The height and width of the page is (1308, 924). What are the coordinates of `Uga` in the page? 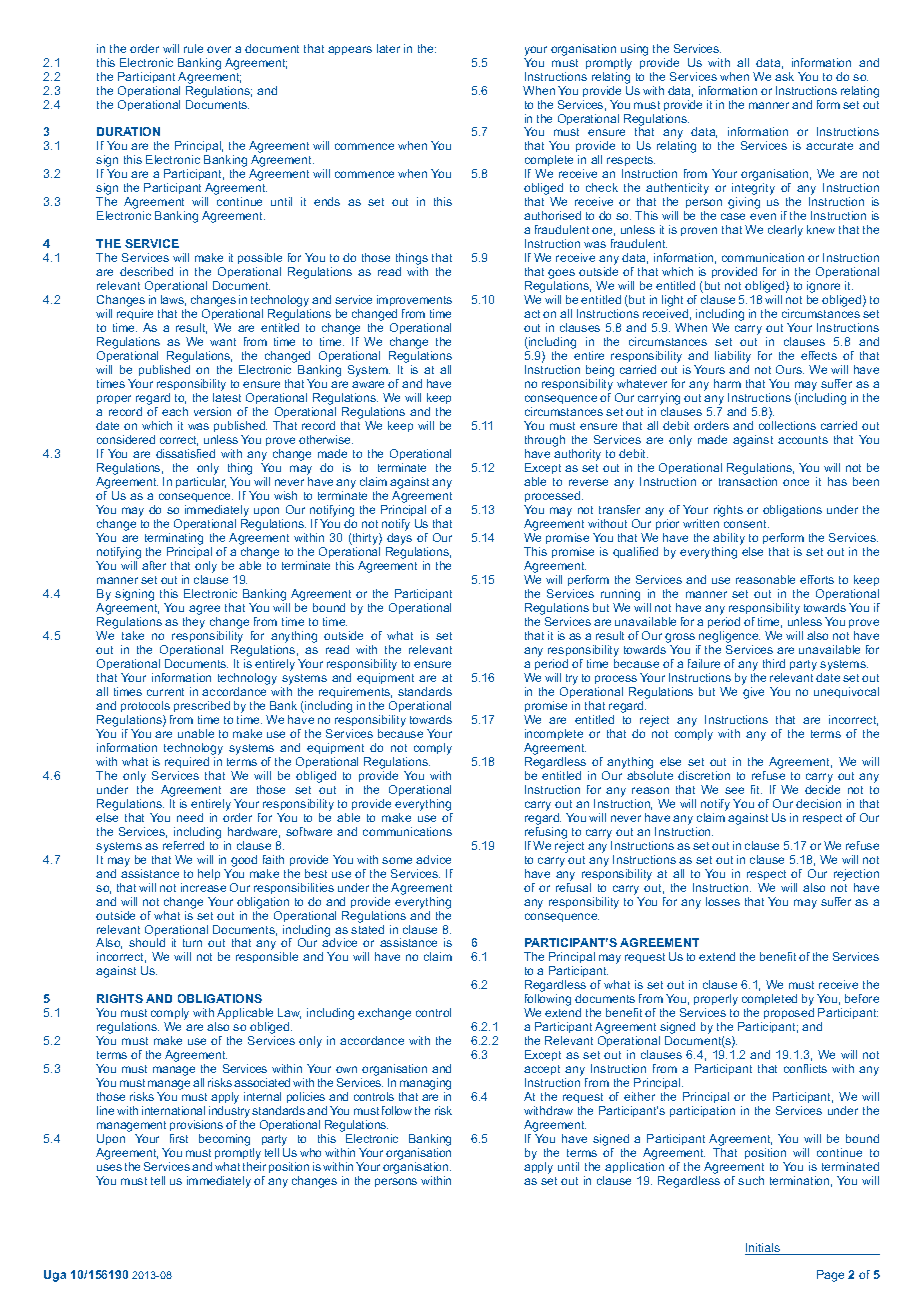 It's located at (55, 1276).
